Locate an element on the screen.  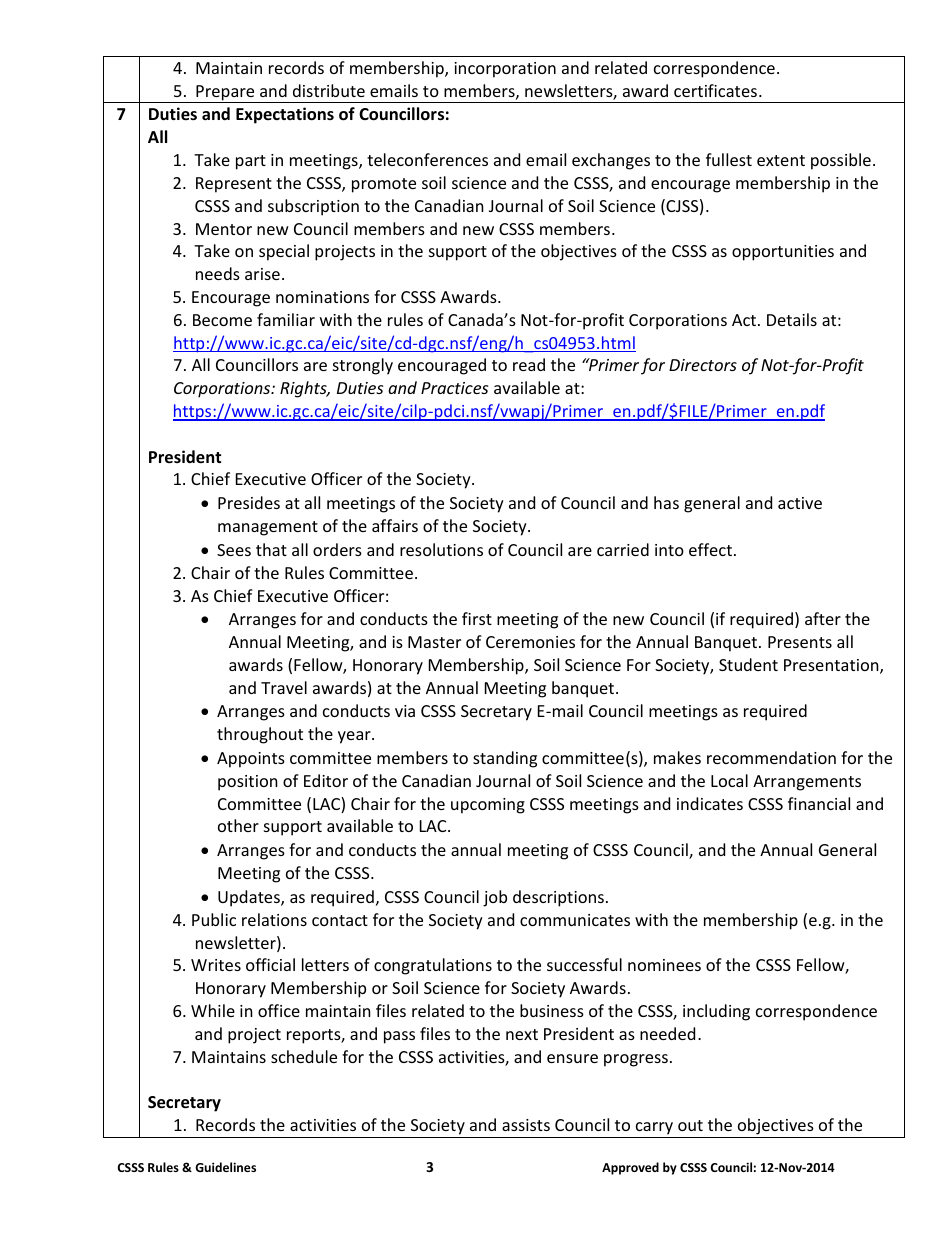
incorporation is located at coordinates (505, 70).
